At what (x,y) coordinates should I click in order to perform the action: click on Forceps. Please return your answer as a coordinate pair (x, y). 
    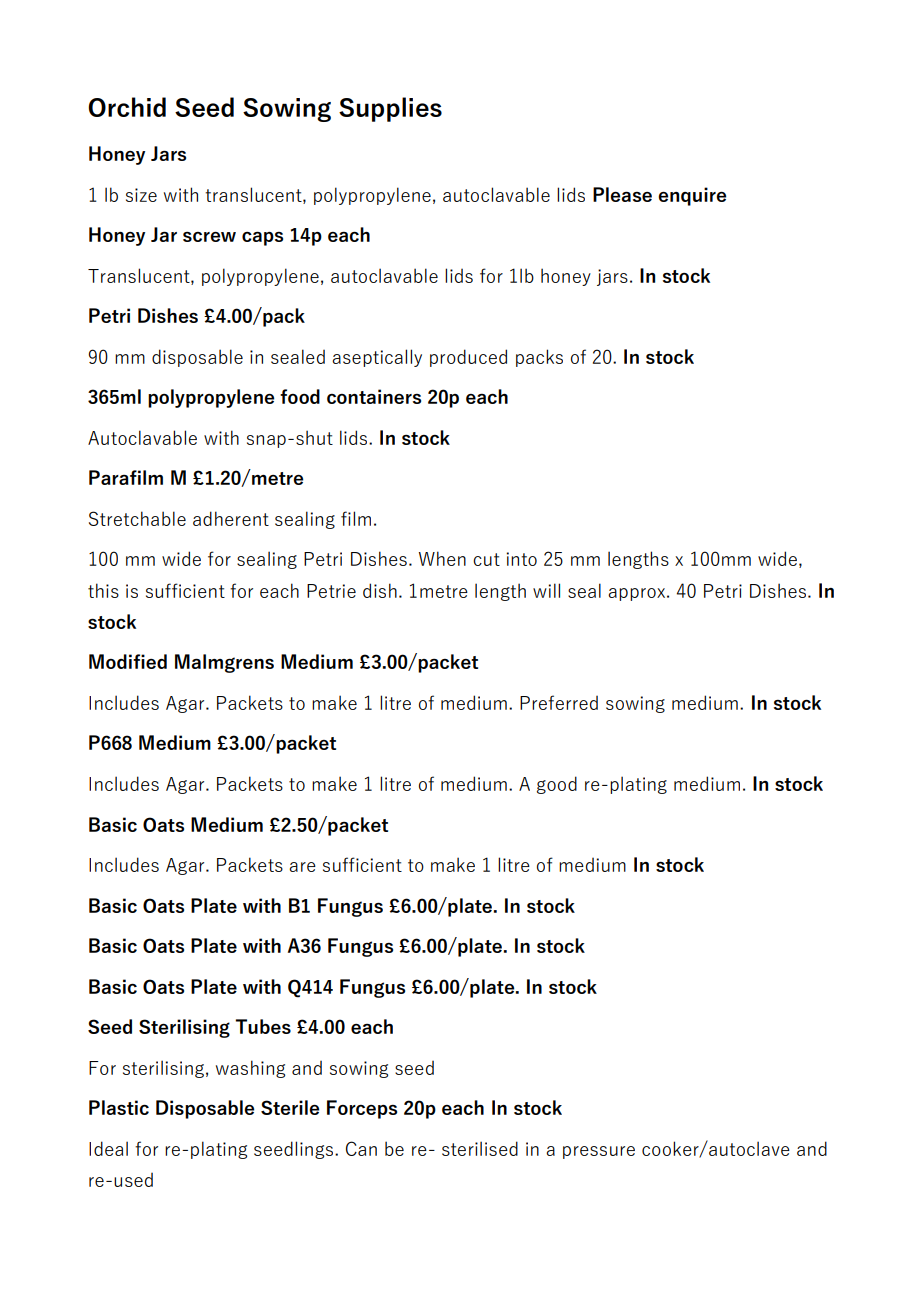
    Looking at the image, I should click on (362, 1109).
